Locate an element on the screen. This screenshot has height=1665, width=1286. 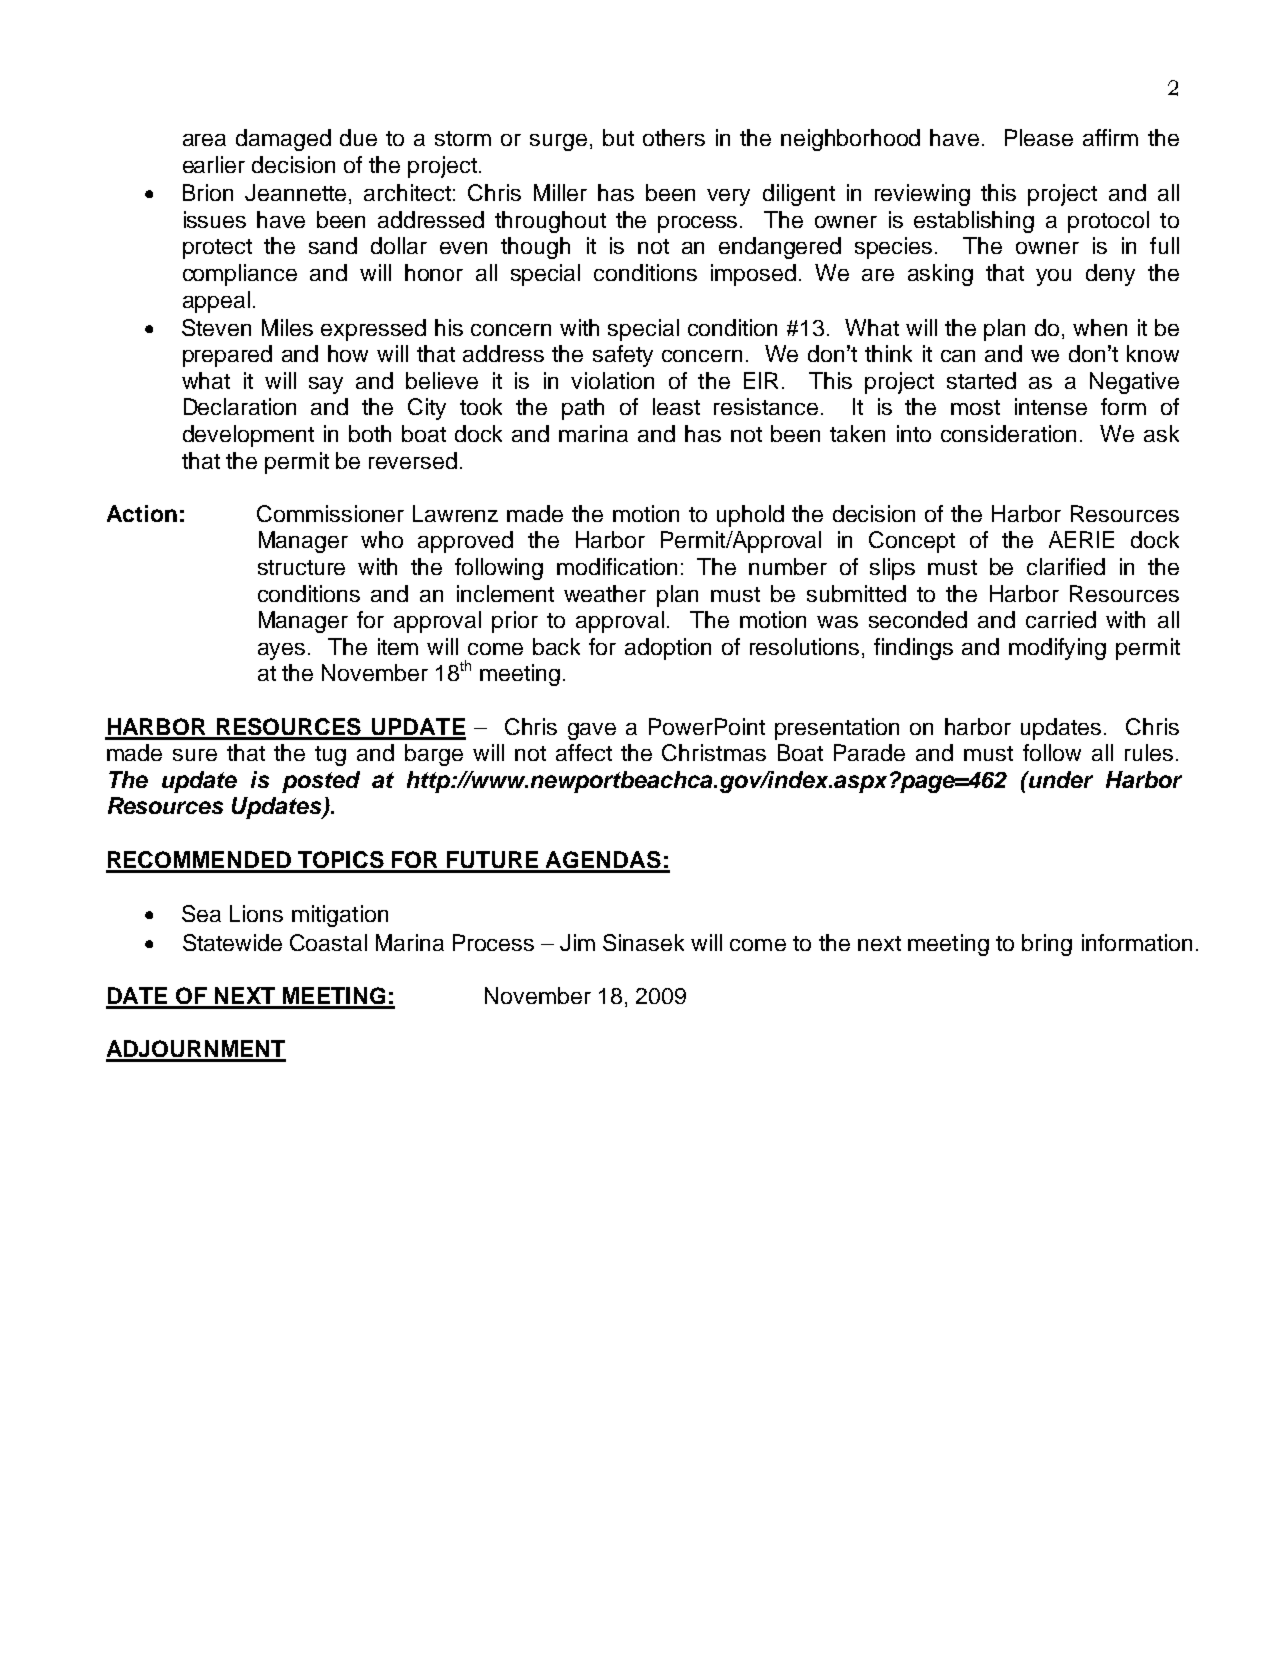
bring is located at coordinates (1047, 945).
